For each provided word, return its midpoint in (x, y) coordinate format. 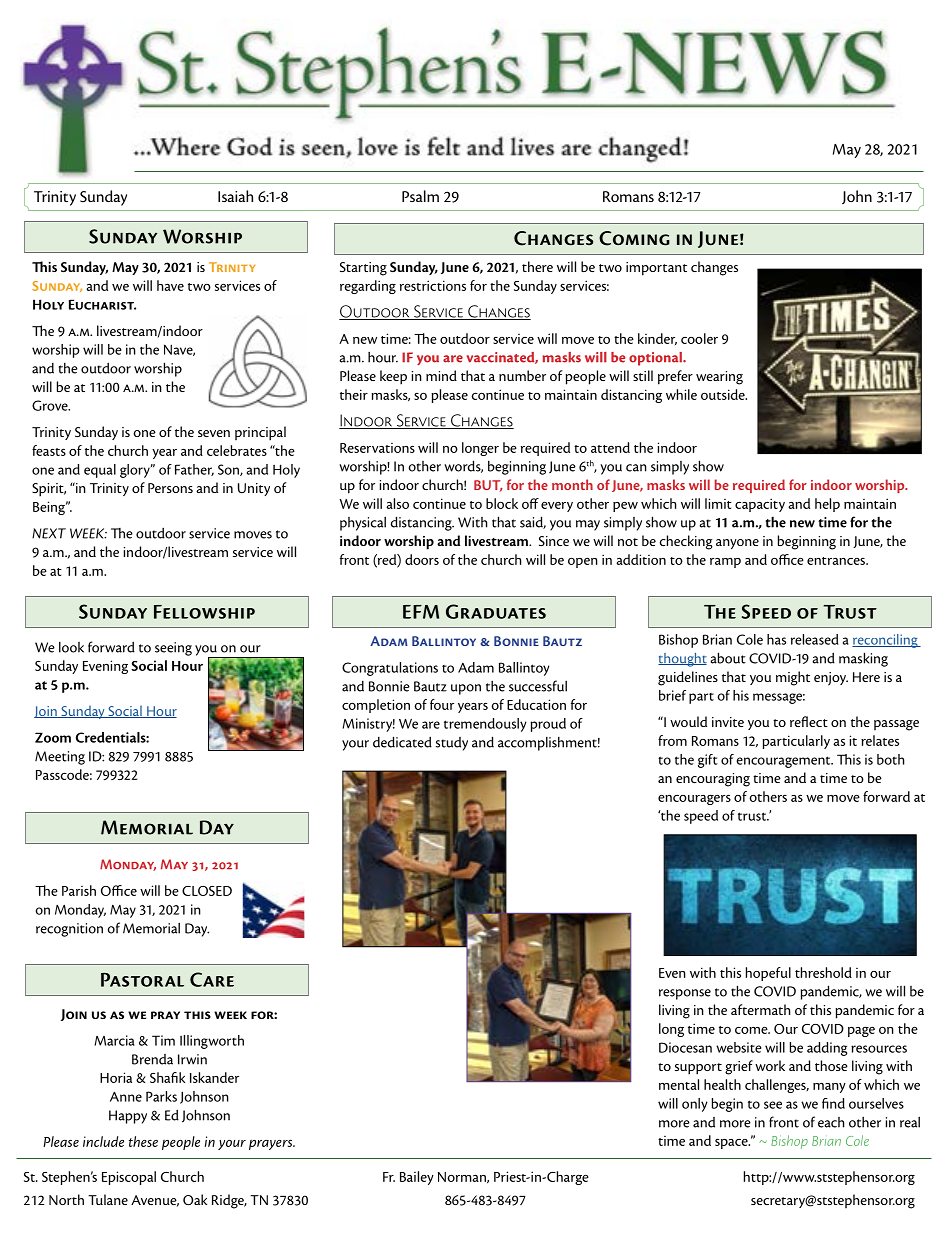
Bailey (417, 1178)
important (656, 269)
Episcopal (129, 1178)
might (793, 678)
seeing (173, 649)
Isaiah (235, 196)
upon (466, 689)
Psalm (420, 196)
